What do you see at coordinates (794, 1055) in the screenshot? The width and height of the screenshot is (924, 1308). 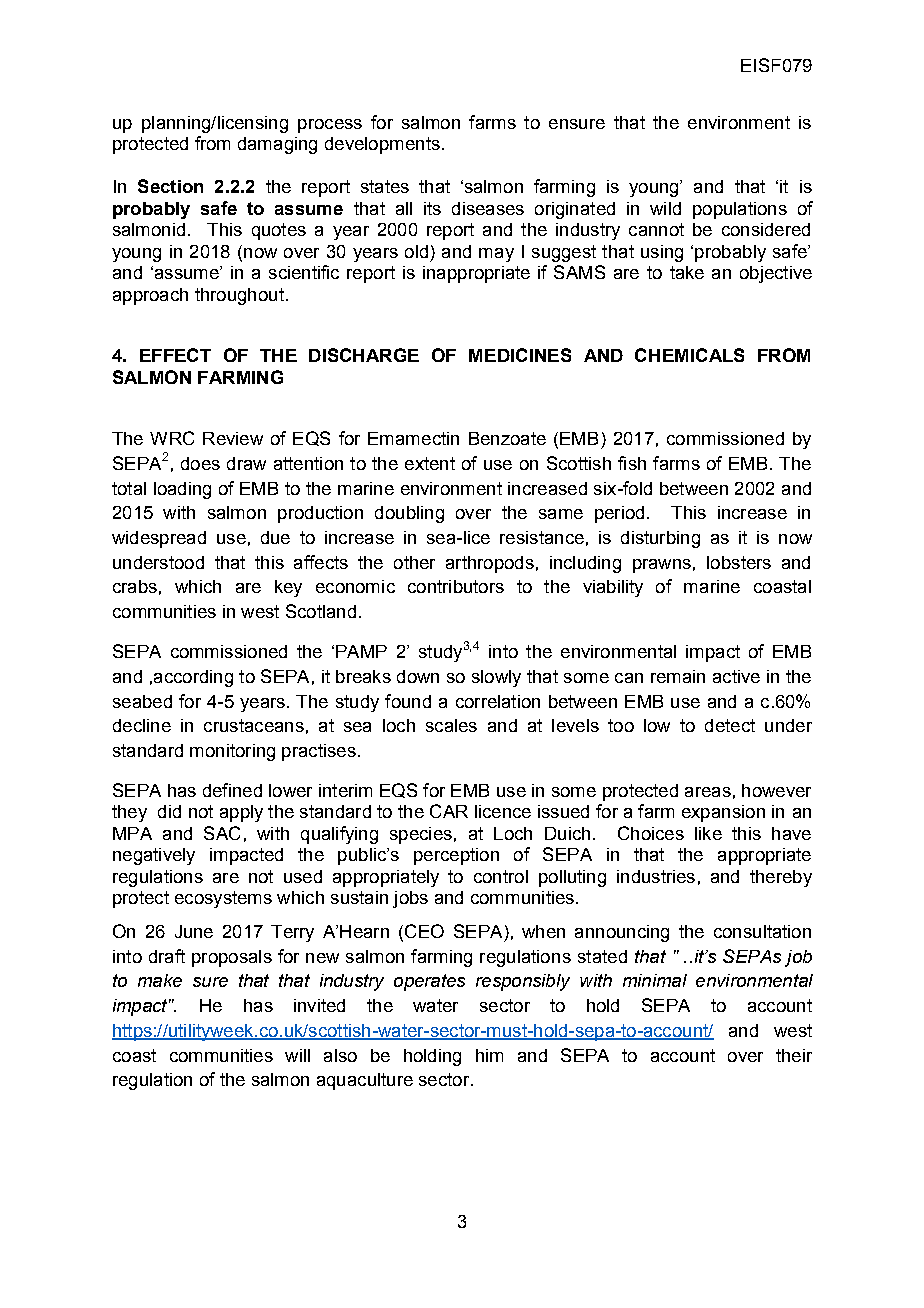 I see `their` at bounding box center [794, 1055].
